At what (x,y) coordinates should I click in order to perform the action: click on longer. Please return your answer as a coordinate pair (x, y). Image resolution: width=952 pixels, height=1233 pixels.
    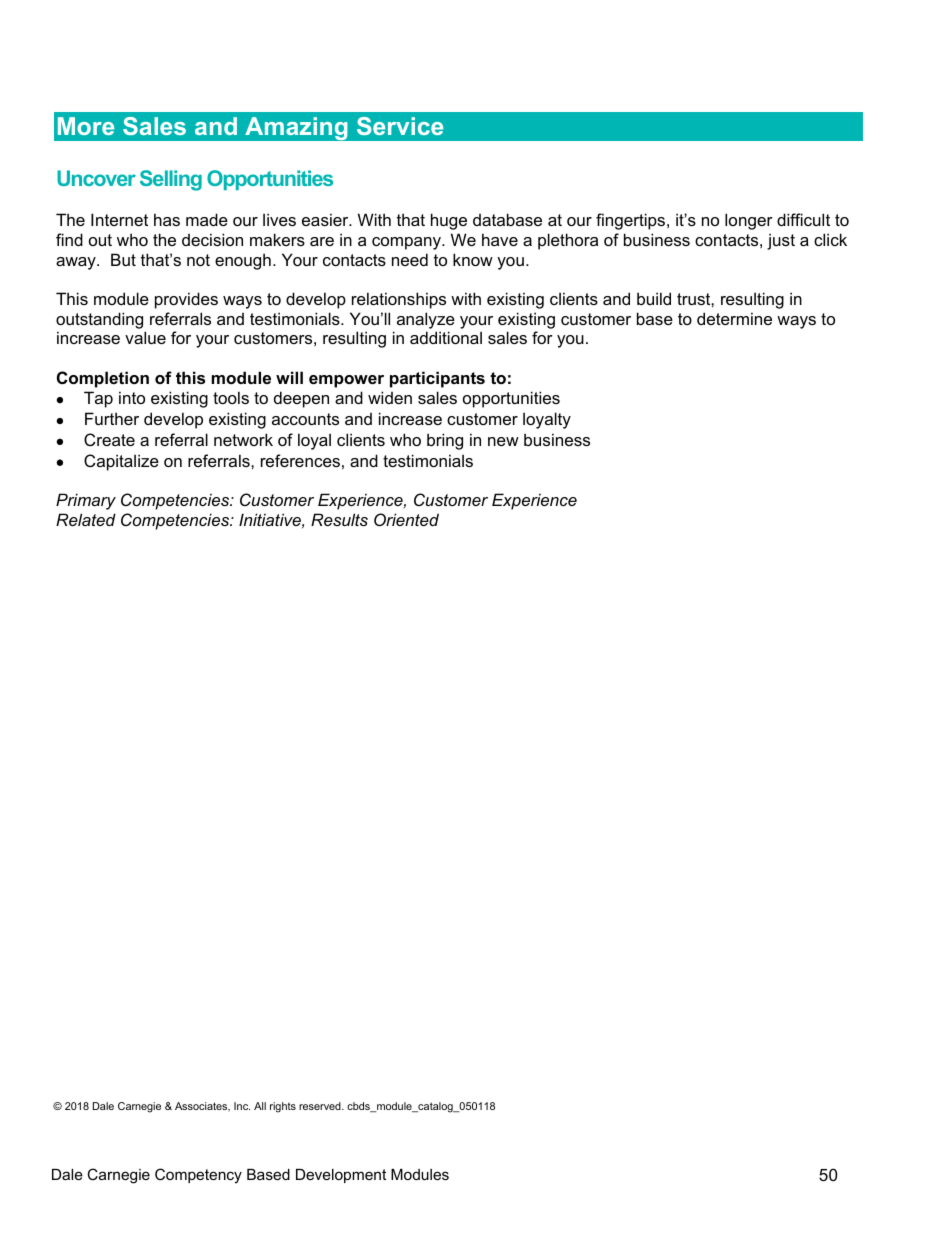
    Looking at the image, I should click on (749, 221).
